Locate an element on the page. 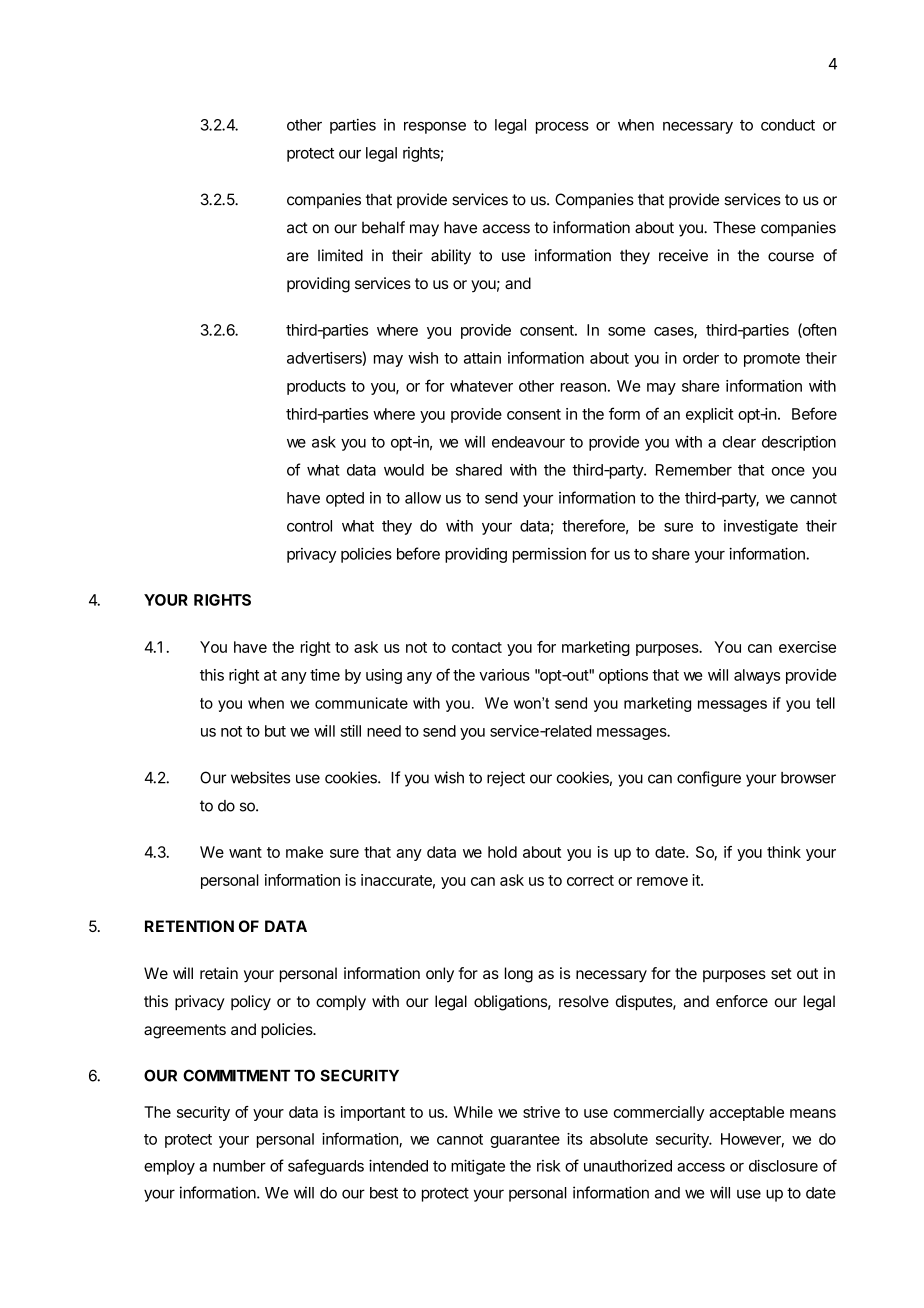  conduct is located at coordinates (788, 125).
